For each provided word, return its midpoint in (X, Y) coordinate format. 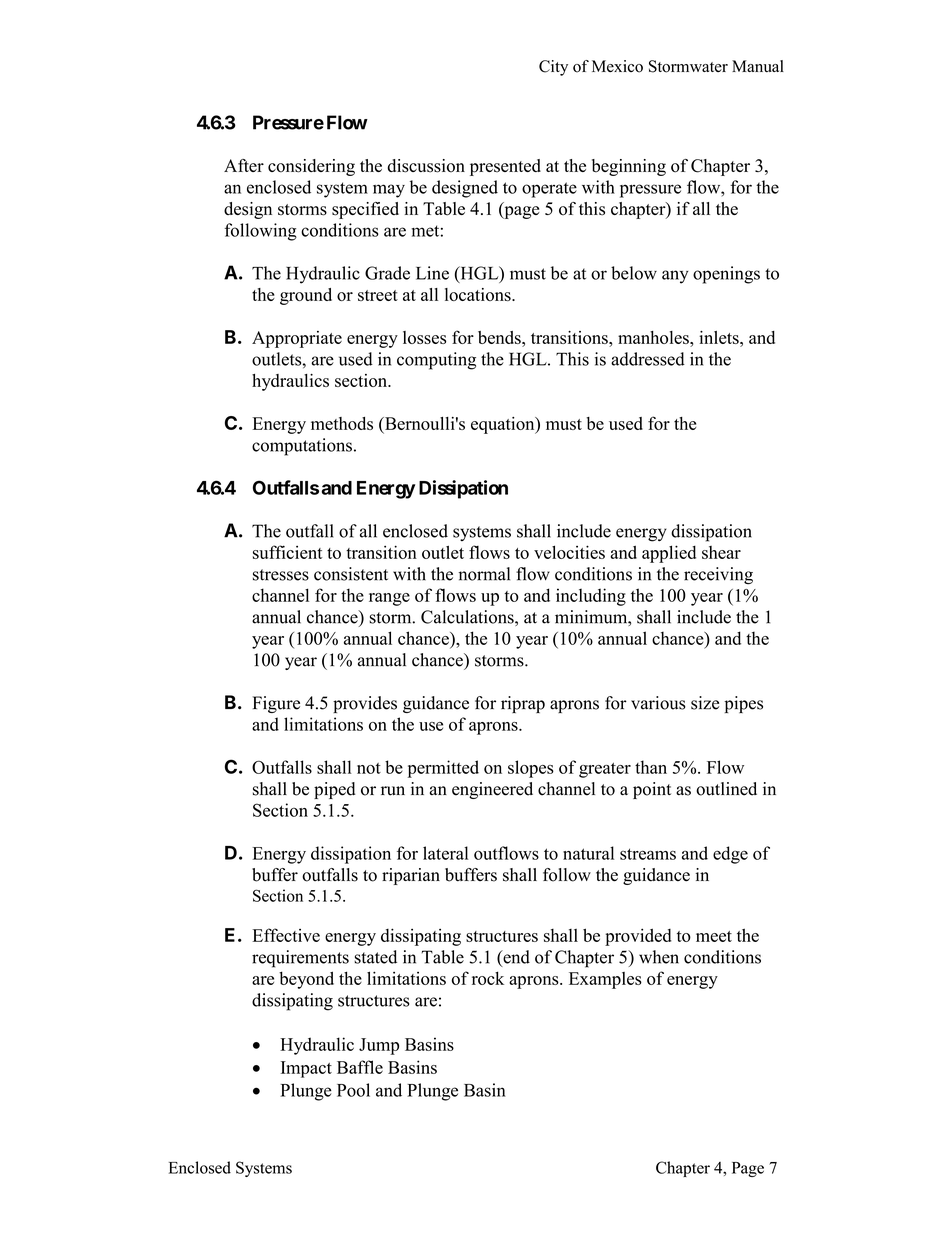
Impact (306, 1069)
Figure (276, 704)
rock (488, 978)
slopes (531, 769)
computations (302, 447)
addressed (648, 359)
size (705, 703)
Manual (758, 66)
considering (311, 167)
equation (504, 425)
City (553, 68)
